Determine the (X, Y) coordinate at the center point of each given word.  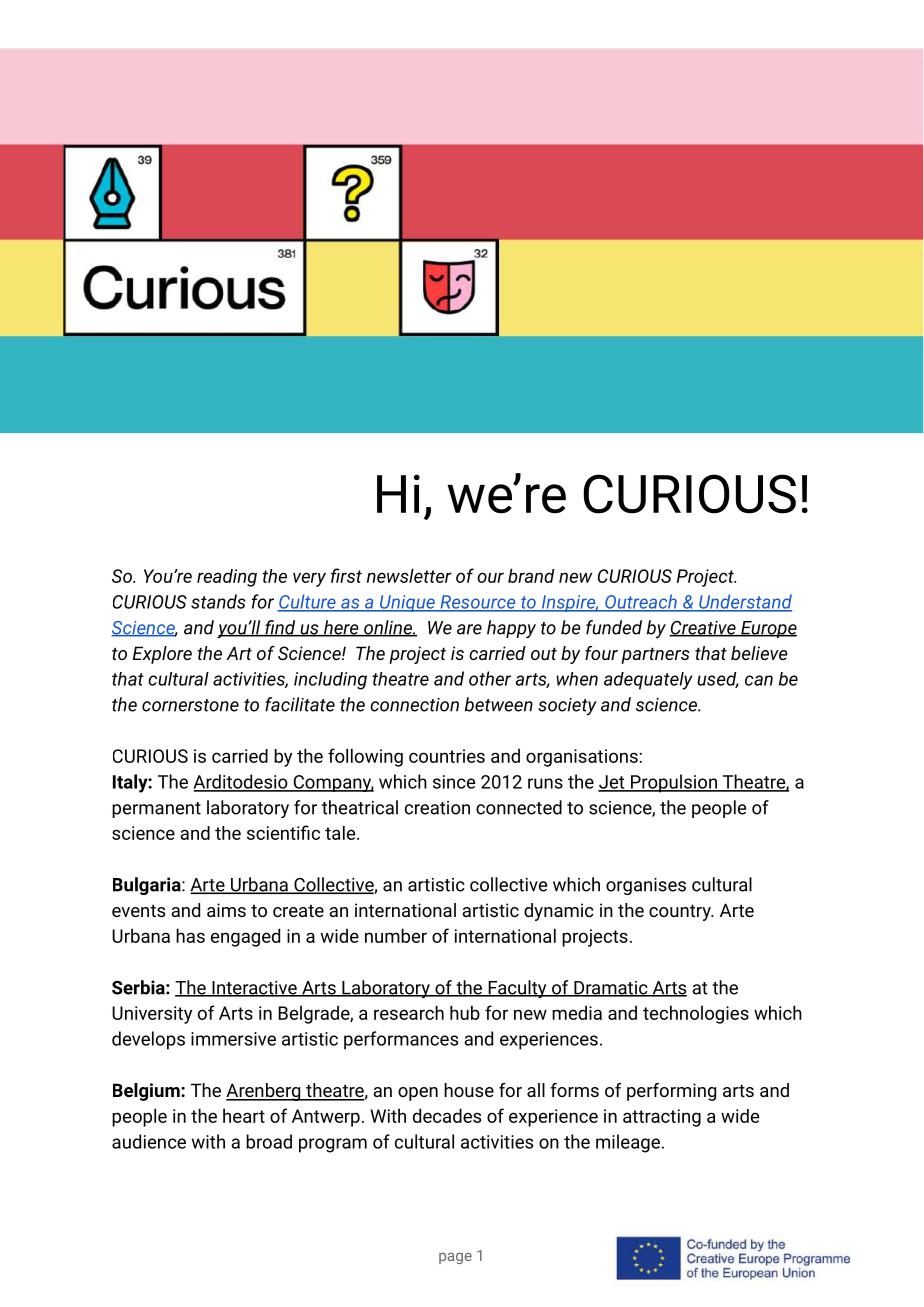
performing (671, 1092)
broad (269, 1141)
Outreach (641, 602)
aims (226, 910)
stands (218, 601)
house (469, 1090)
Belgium (147, 1092)
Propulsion (674, 783)
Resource (478, 603)
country (681, 912)
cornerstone (190, 705)
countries (447, 756)
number (396, 935)
